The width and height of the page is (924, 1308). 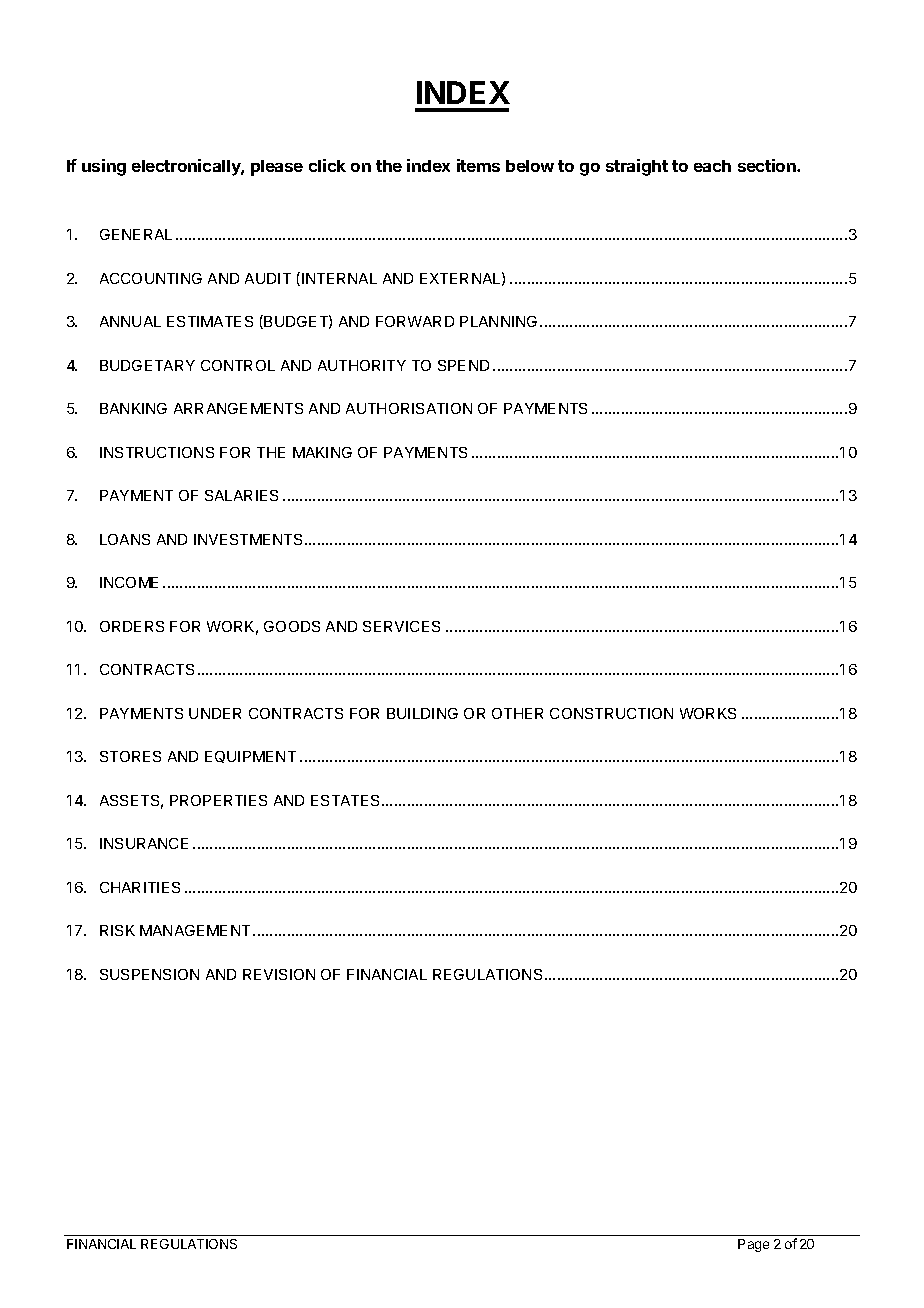 What do you see at coordinates (712, 166) in the page?
I see `each` at bounding box center [712, 166].
